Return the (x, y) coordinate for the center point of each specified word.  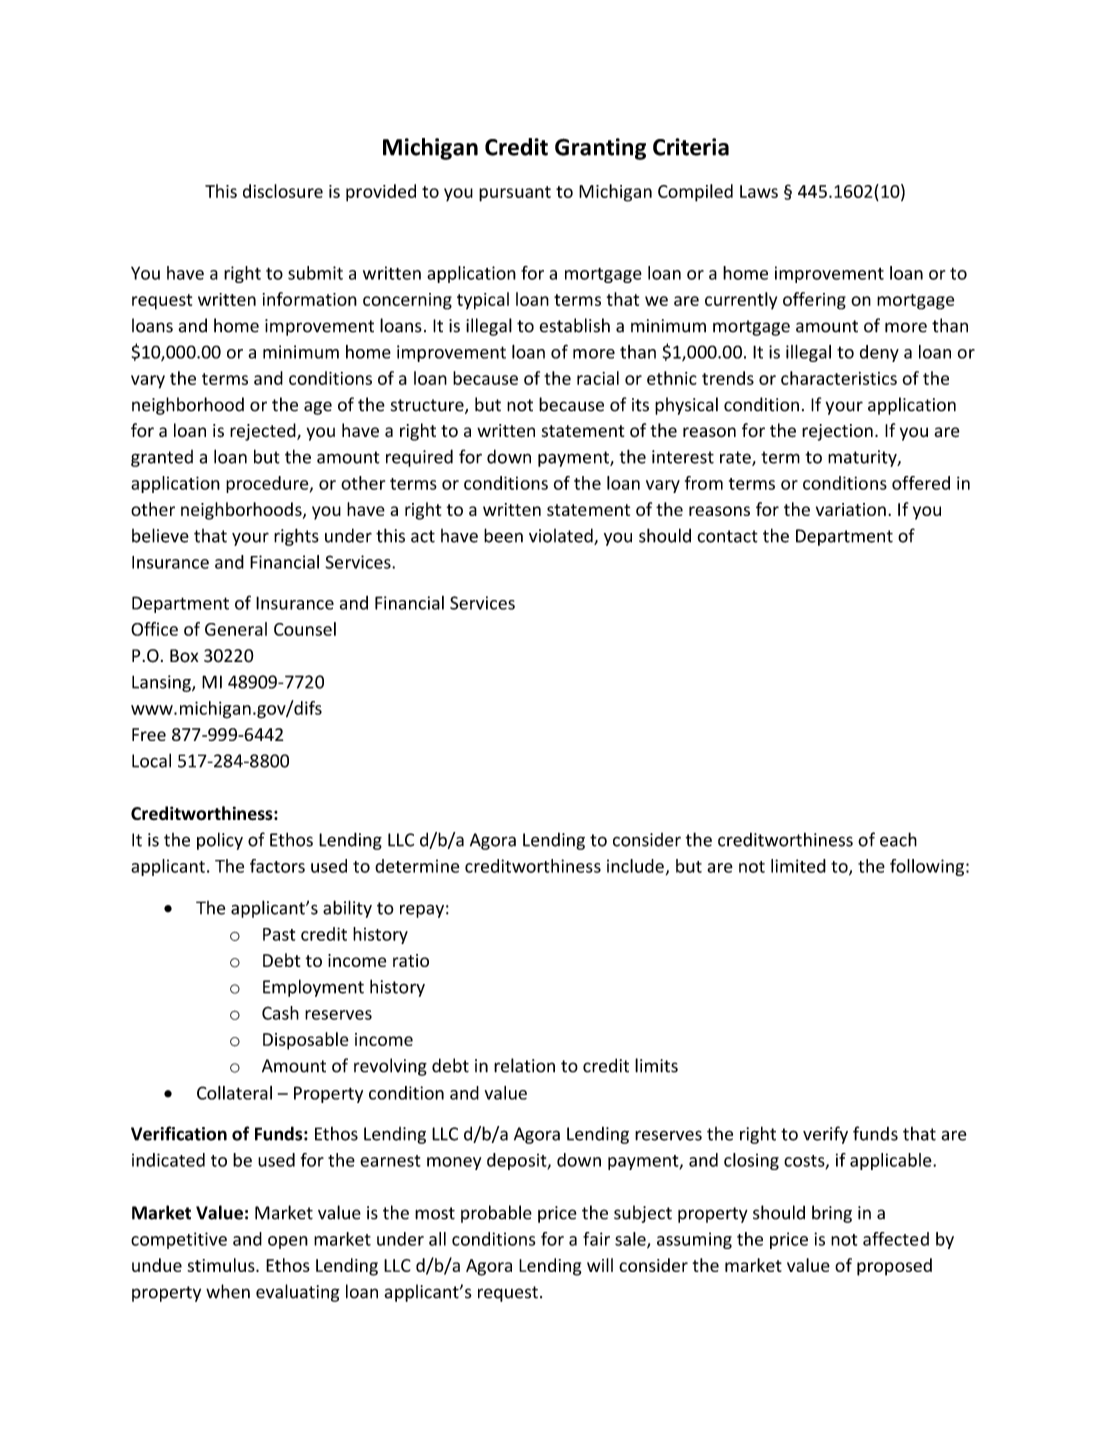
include (635, 866)
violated (562, 536)
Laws (759, 191)
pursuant (515, 194)
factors (277, 866)
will (600, 1265)
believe (160, 535)
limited (798, 866)
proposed (894, 1267)
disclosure (283, 191)
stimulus (222, 1265)
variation (851, 509)
